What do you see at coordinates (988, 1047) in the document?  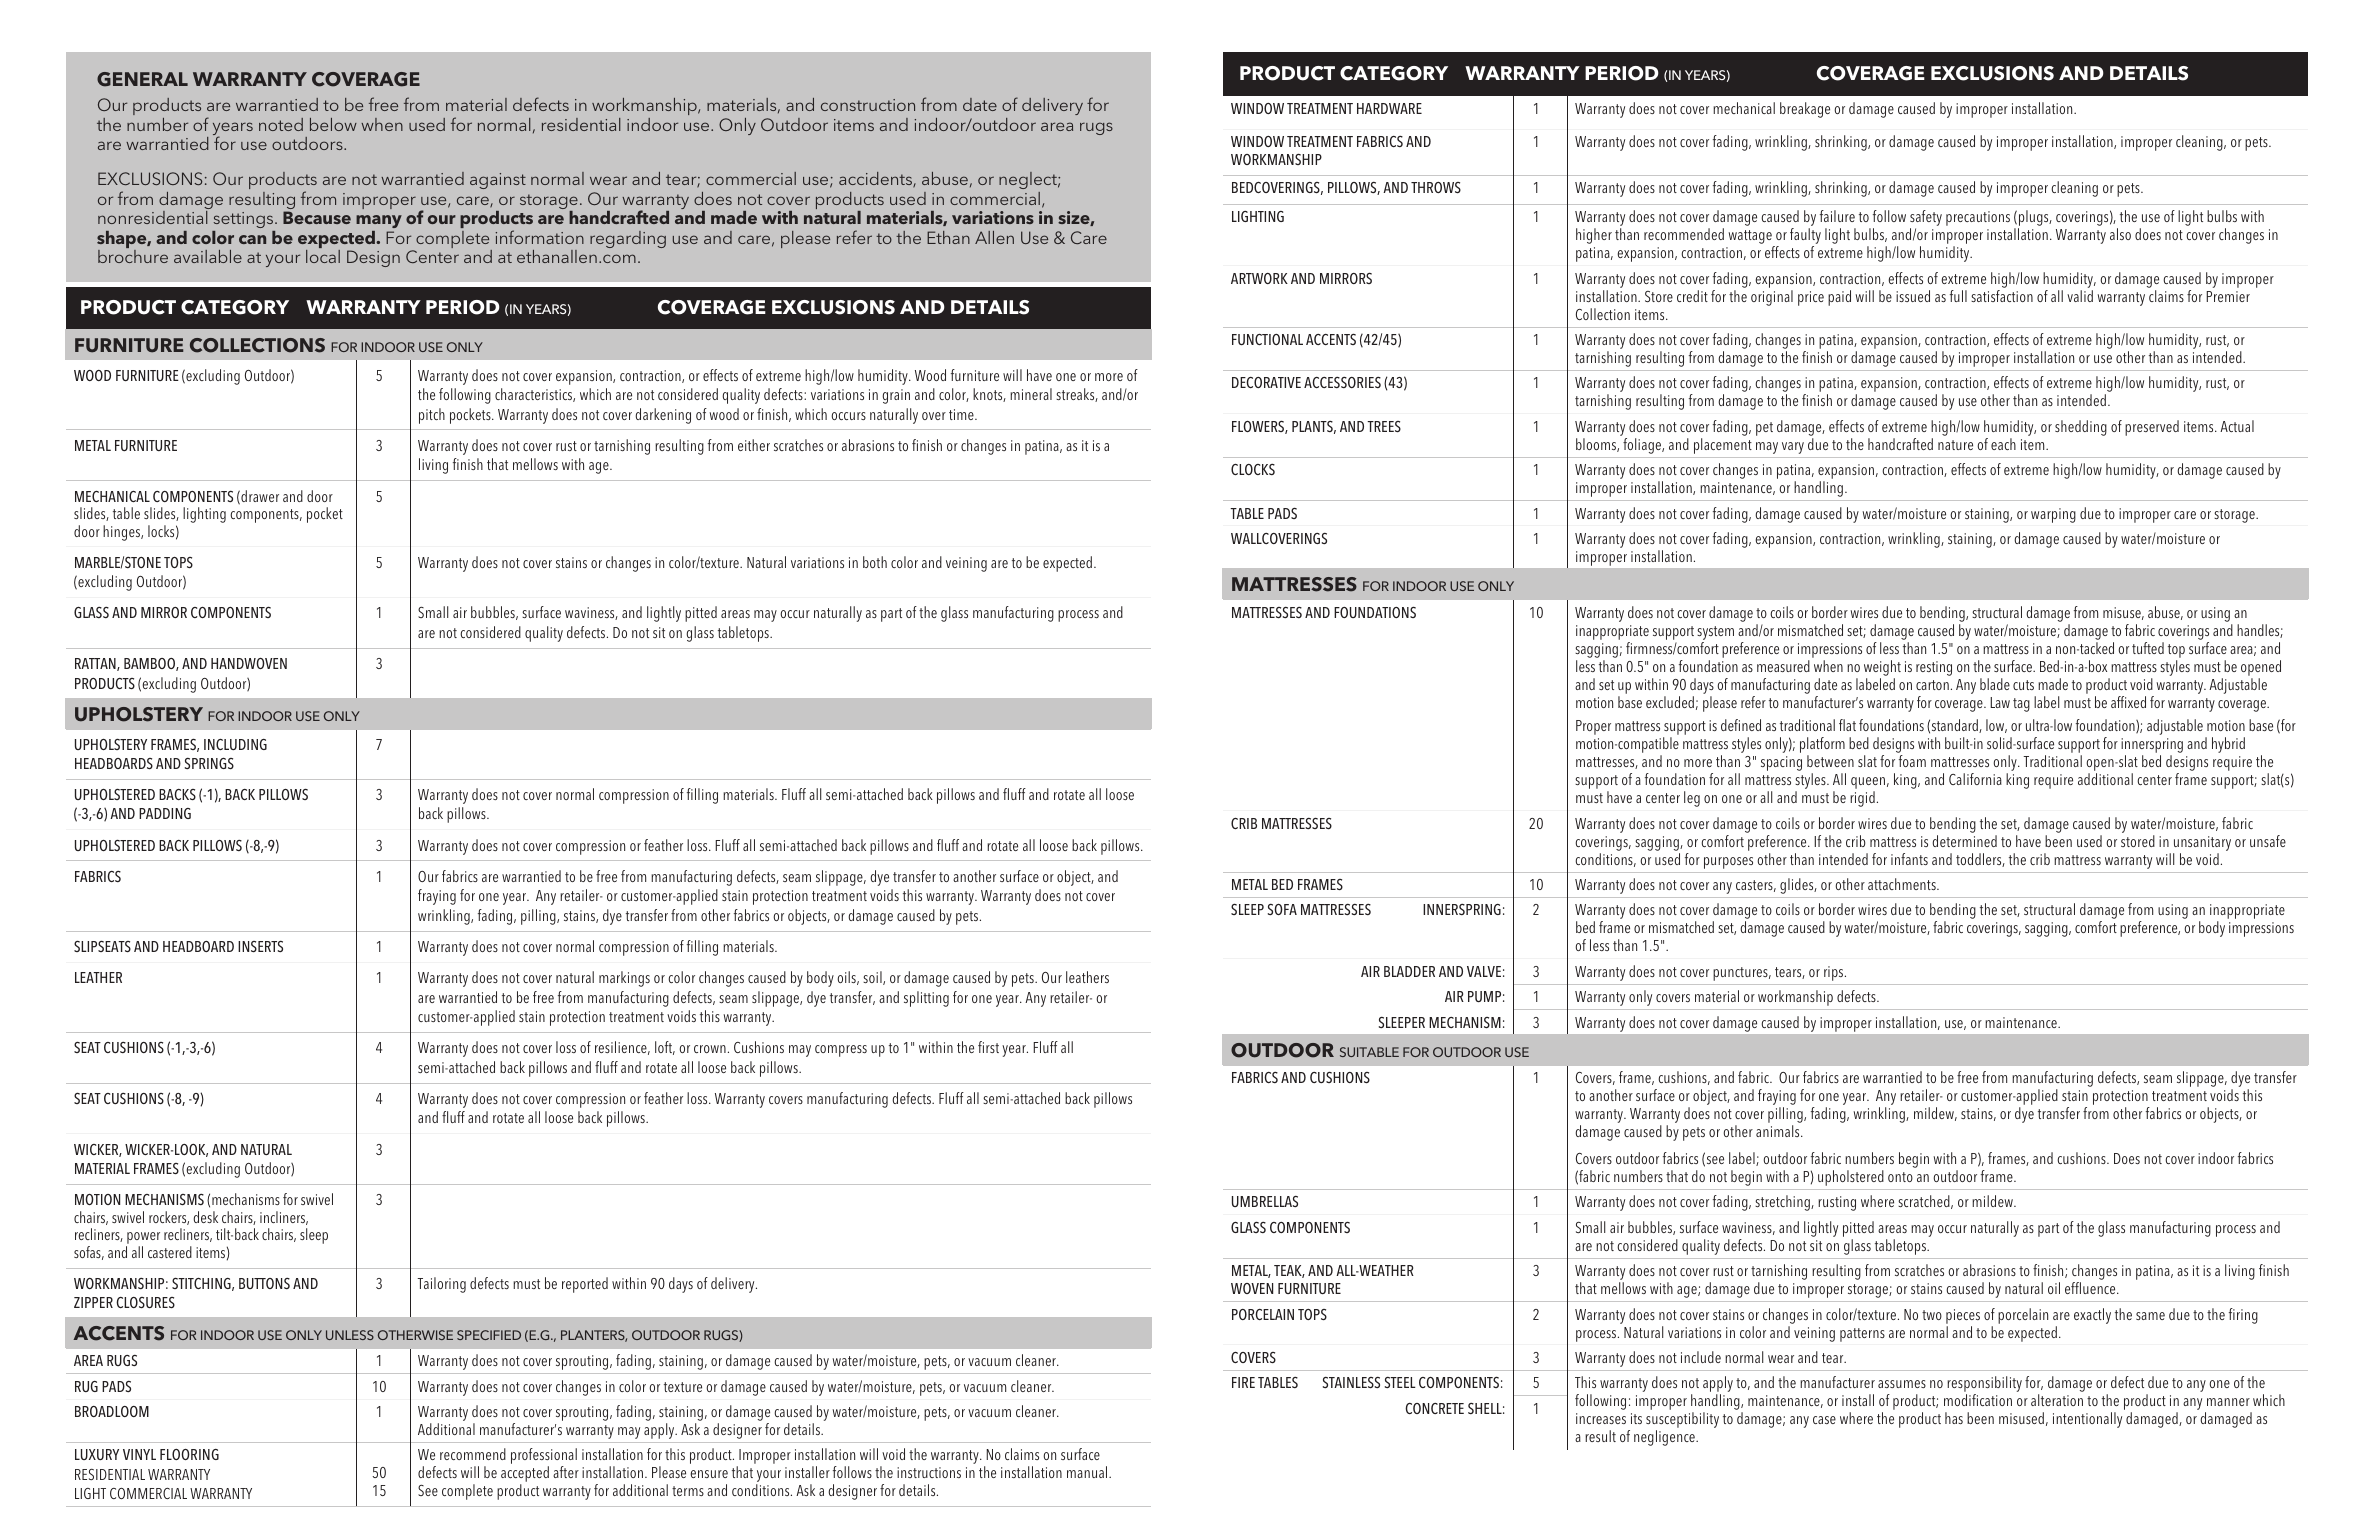 I see `first` at bounding box center [988, 1047].
